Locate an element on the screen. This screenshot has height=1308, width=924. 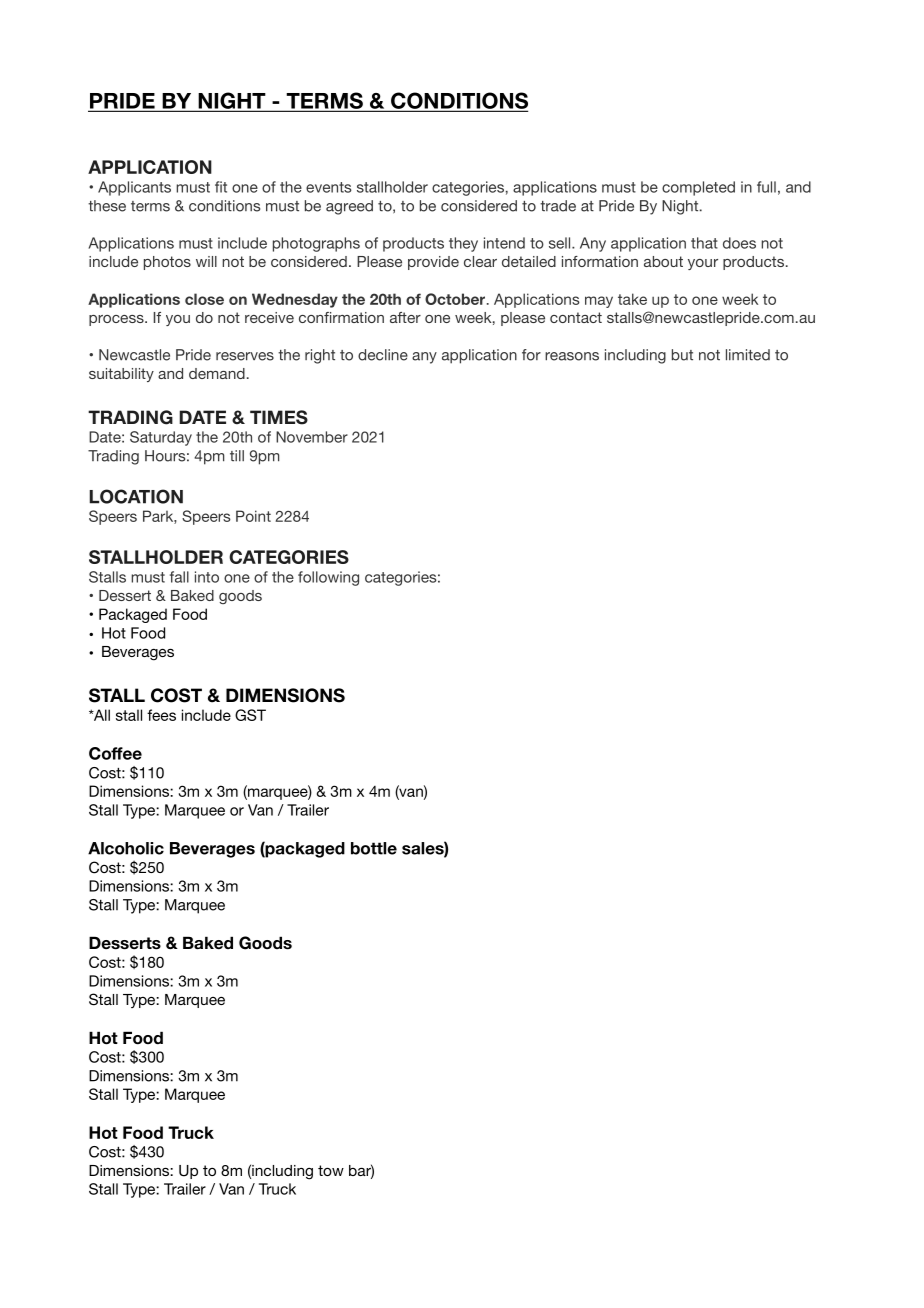
tow is located at coordinates (331, 1170).
